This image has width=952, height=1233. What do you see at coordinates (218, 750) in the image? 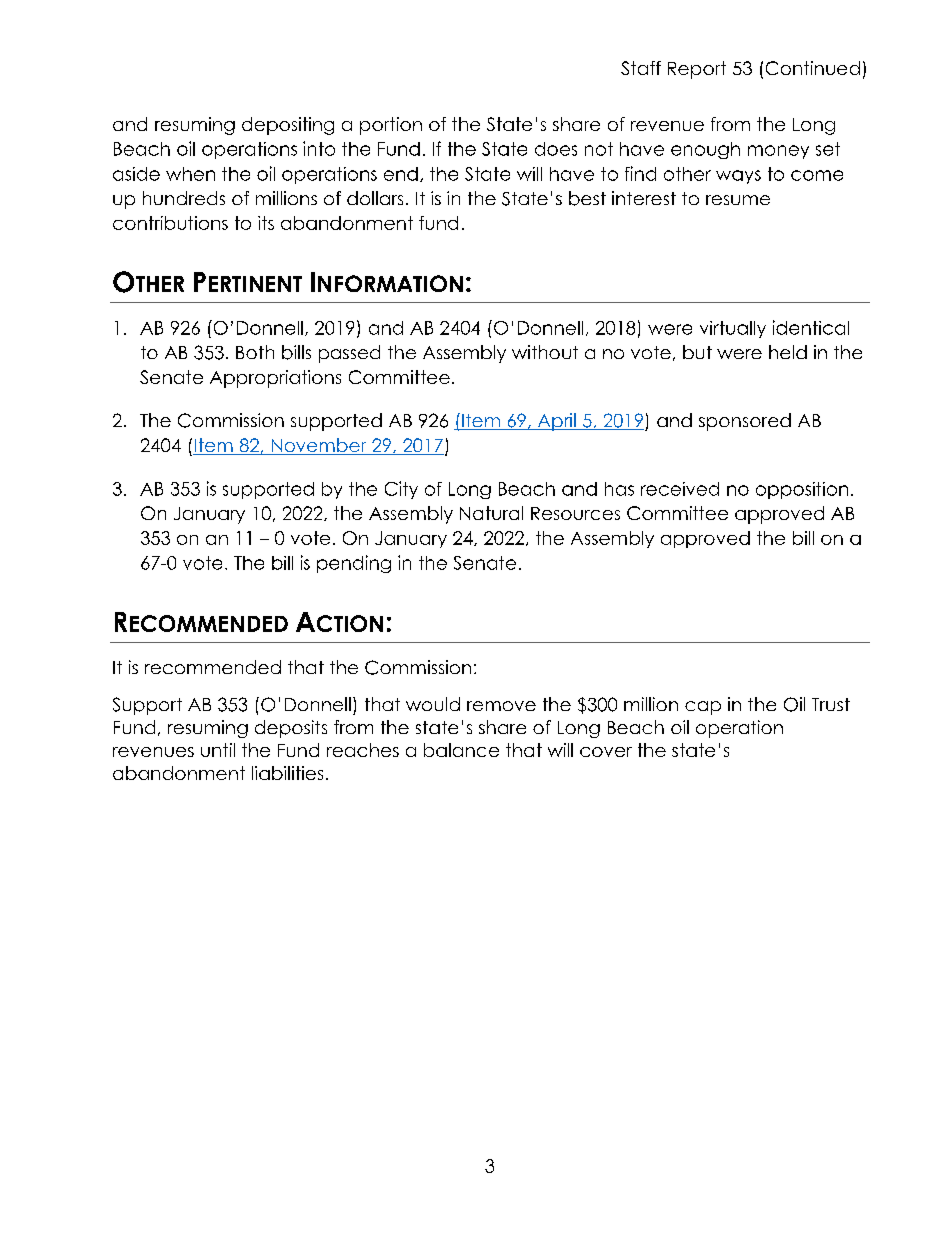
I see `until` at bounding box center [218, 750].
